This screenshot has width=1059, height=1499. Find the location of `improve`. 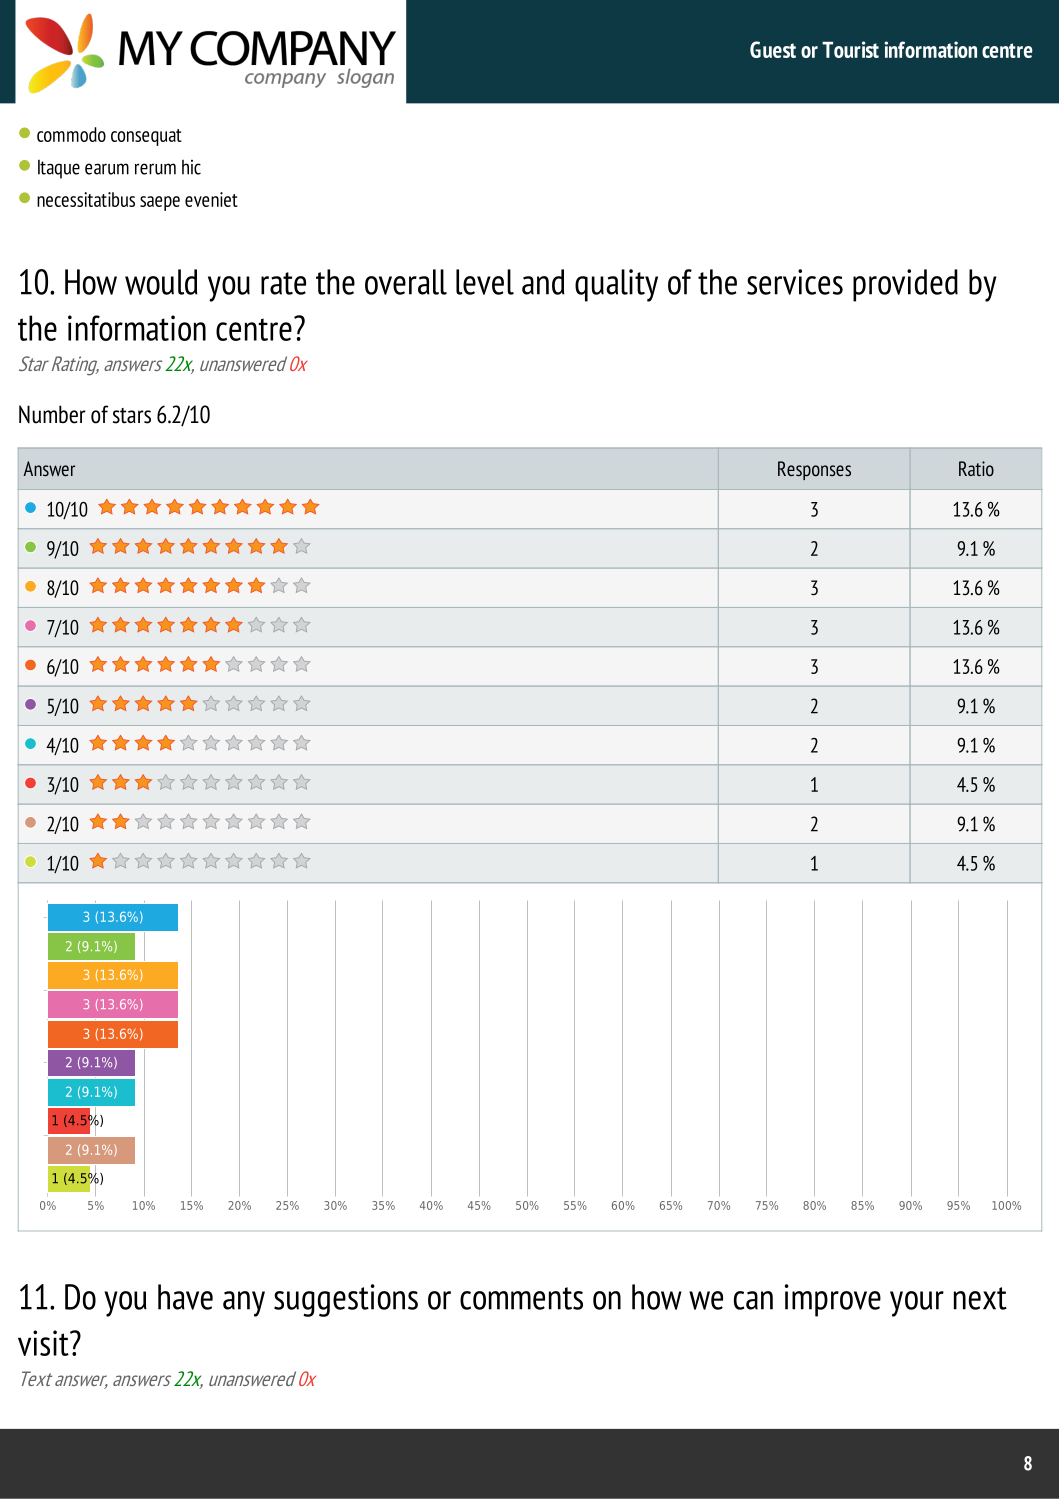

improve is located at coordinates (833, 1300).
